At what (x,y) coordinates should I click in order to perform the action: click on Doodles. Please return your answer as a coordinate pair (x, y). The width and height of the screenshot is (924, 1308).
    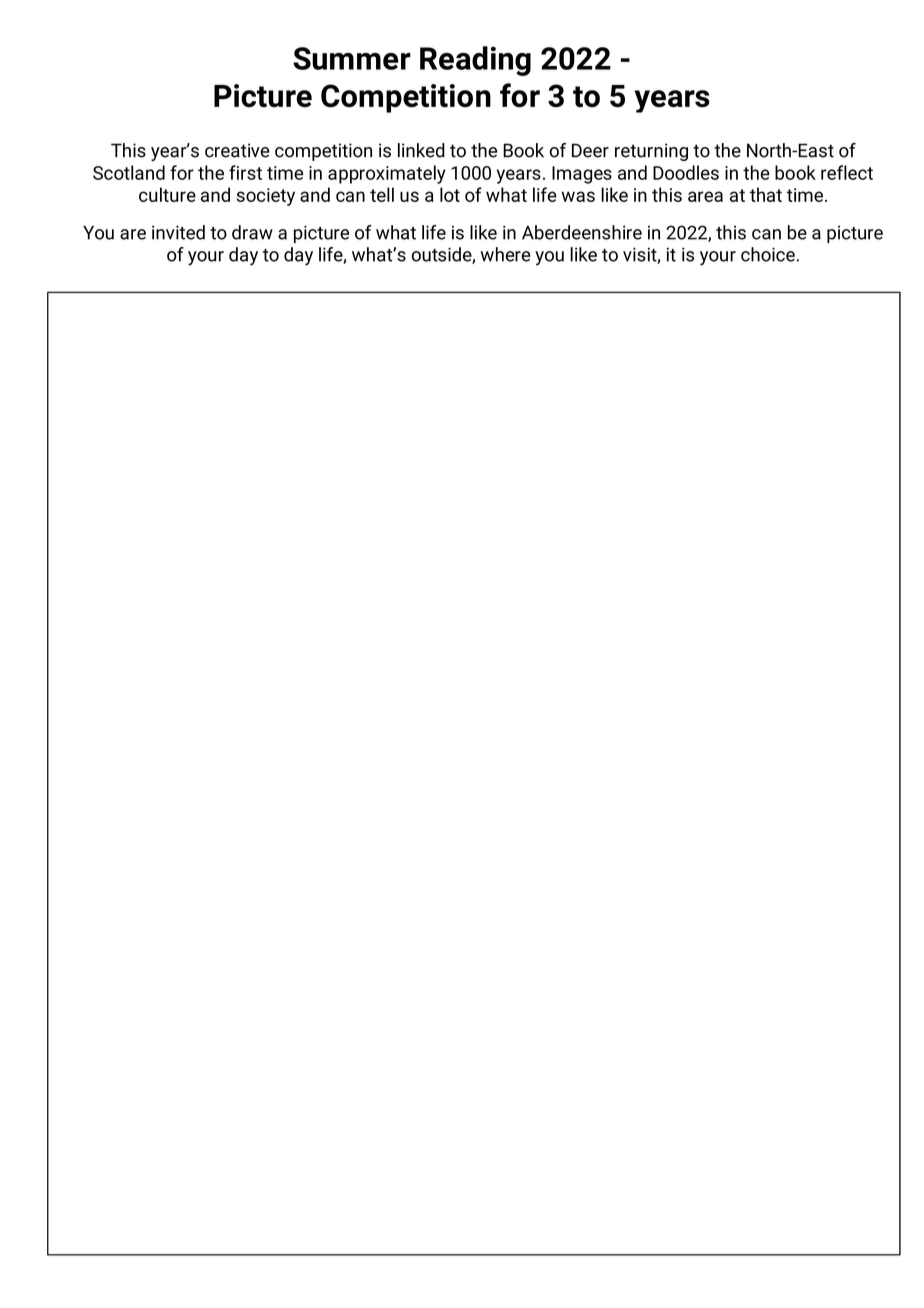
    Looking at the image, I should click on (686, 172).
